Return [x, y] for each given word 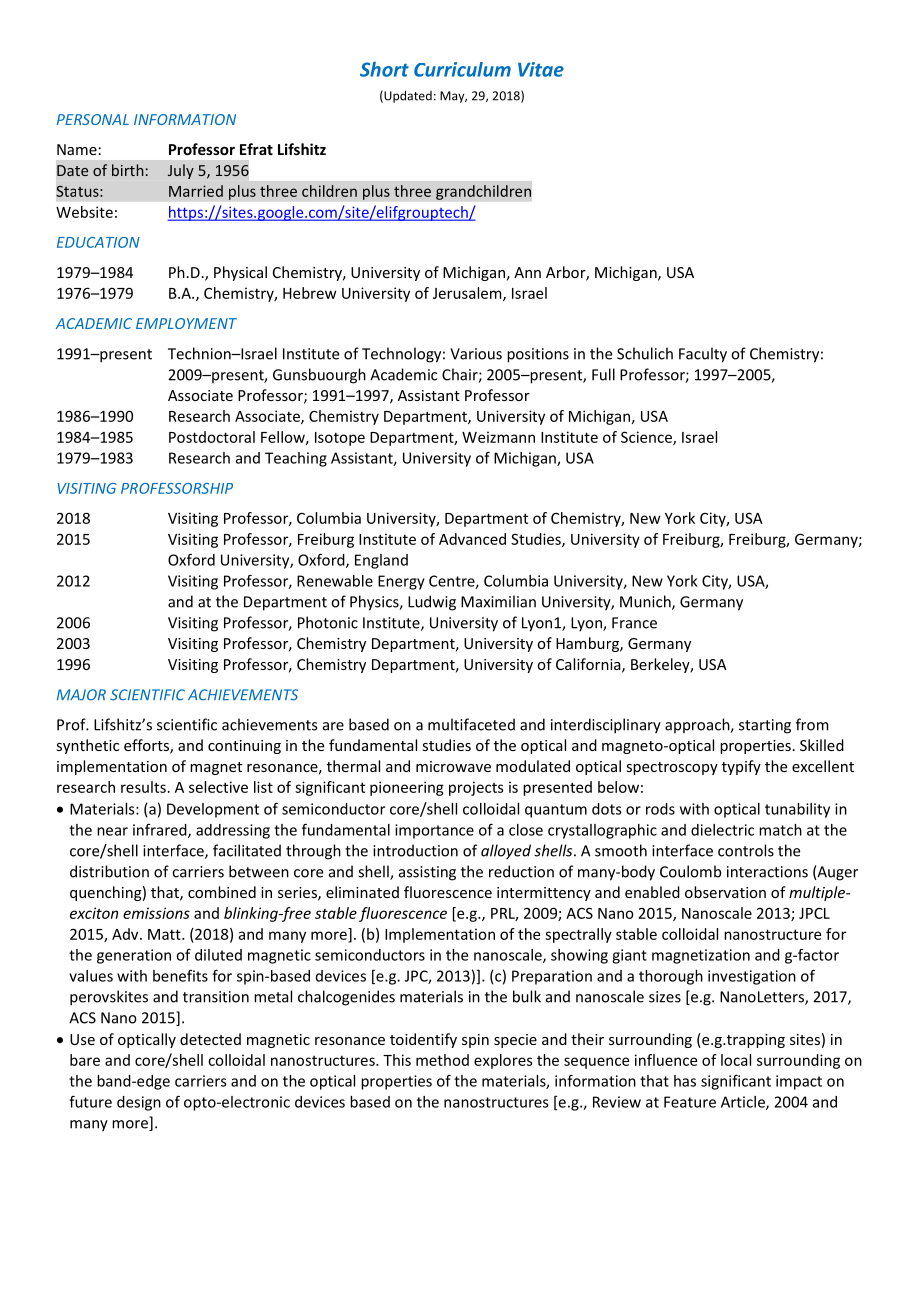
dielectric [722, 830]
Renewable [335, 581]
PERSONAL [93, 119]
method [442, 1060]
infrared [161, 831]
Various [476, 354]
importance [434, 831]
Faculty [703, 355]
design [139, 1103]
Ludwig [432, 603]
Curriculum [462, 69]
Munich [646, 602]
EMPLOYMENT [186, 323]
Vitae [541, 69]
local [736, 1060]
